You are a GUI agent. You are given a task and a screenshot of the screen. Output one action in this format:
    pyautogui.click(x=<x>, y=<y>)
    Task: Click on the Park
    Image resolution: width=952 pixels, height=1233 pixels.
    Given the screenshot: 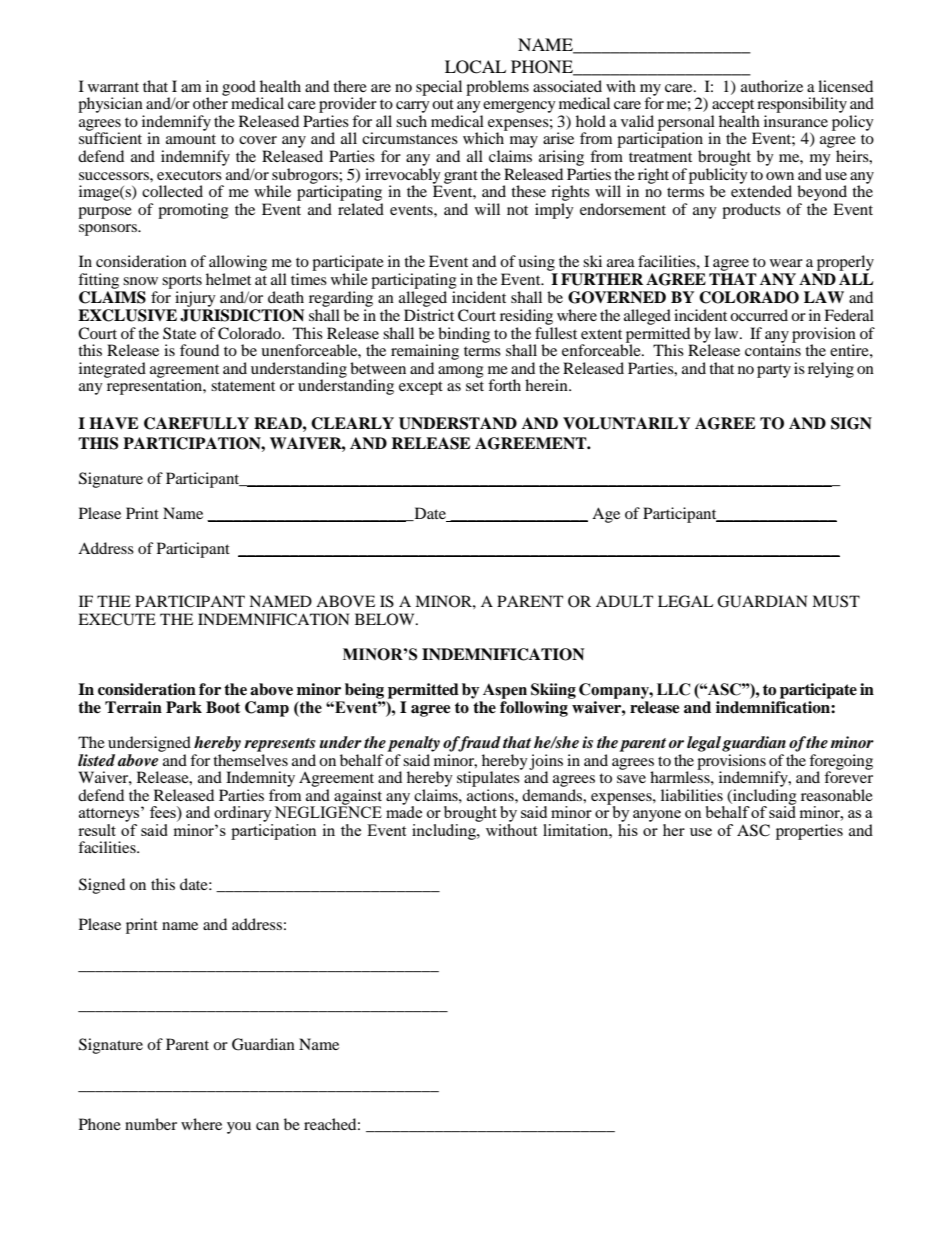 What is the action you would take?
    pyautogui.click(x=184, y=707)
